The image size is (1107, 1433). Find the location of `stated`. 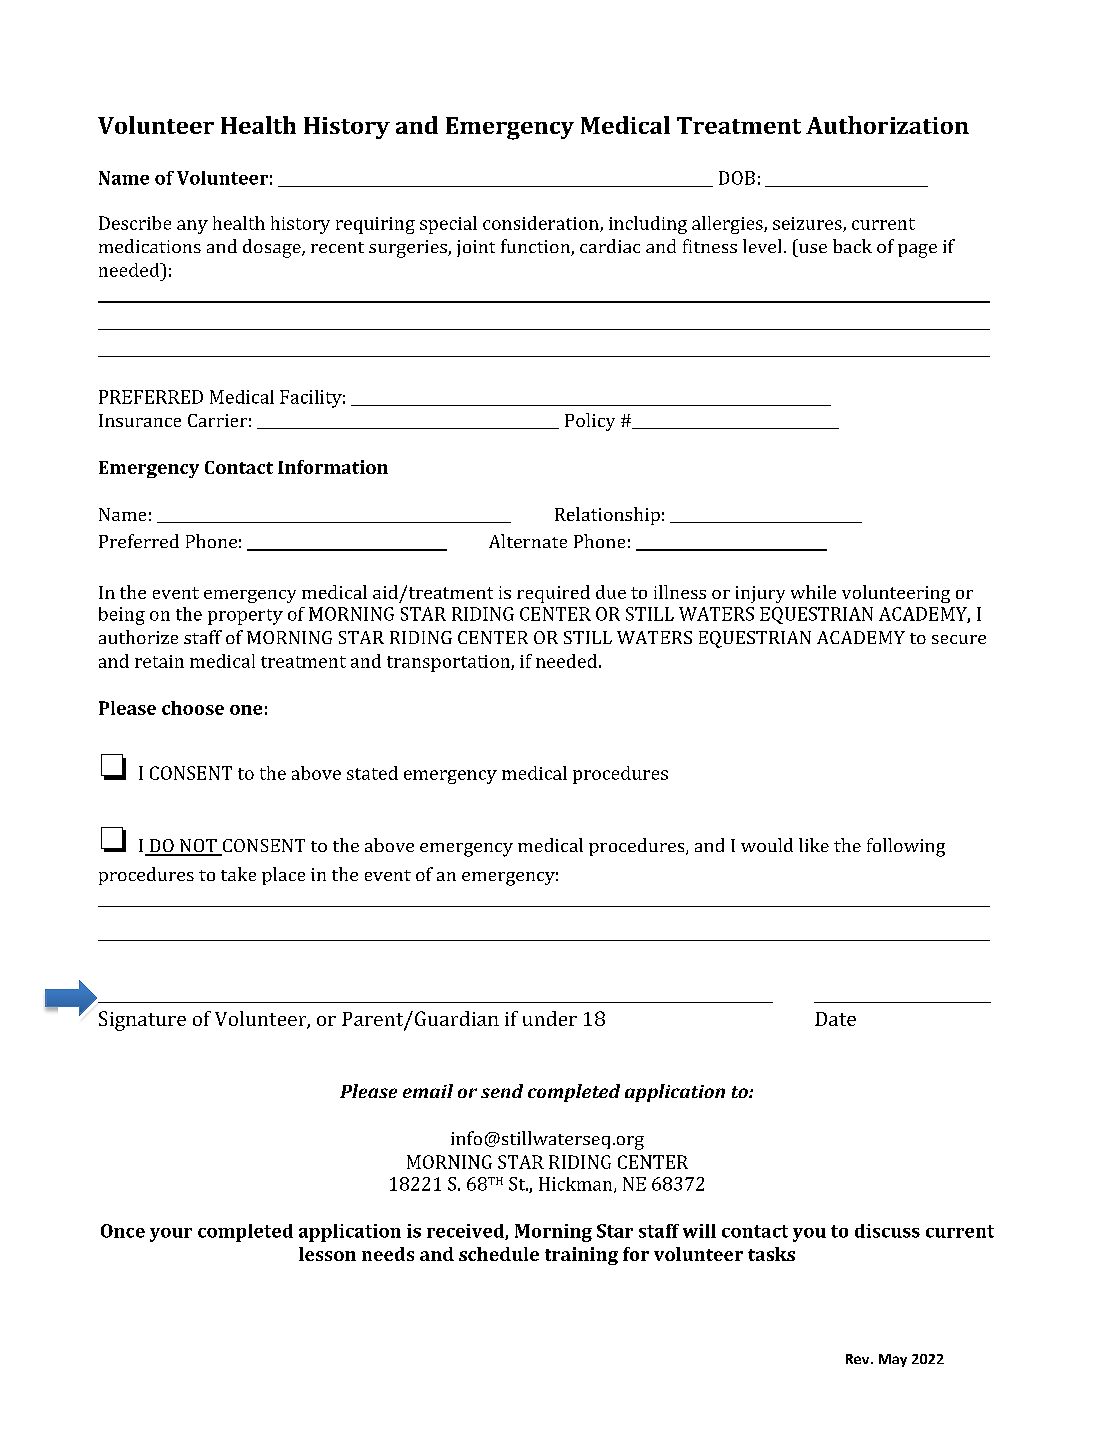

stated is located at coordinates (372, 773).
